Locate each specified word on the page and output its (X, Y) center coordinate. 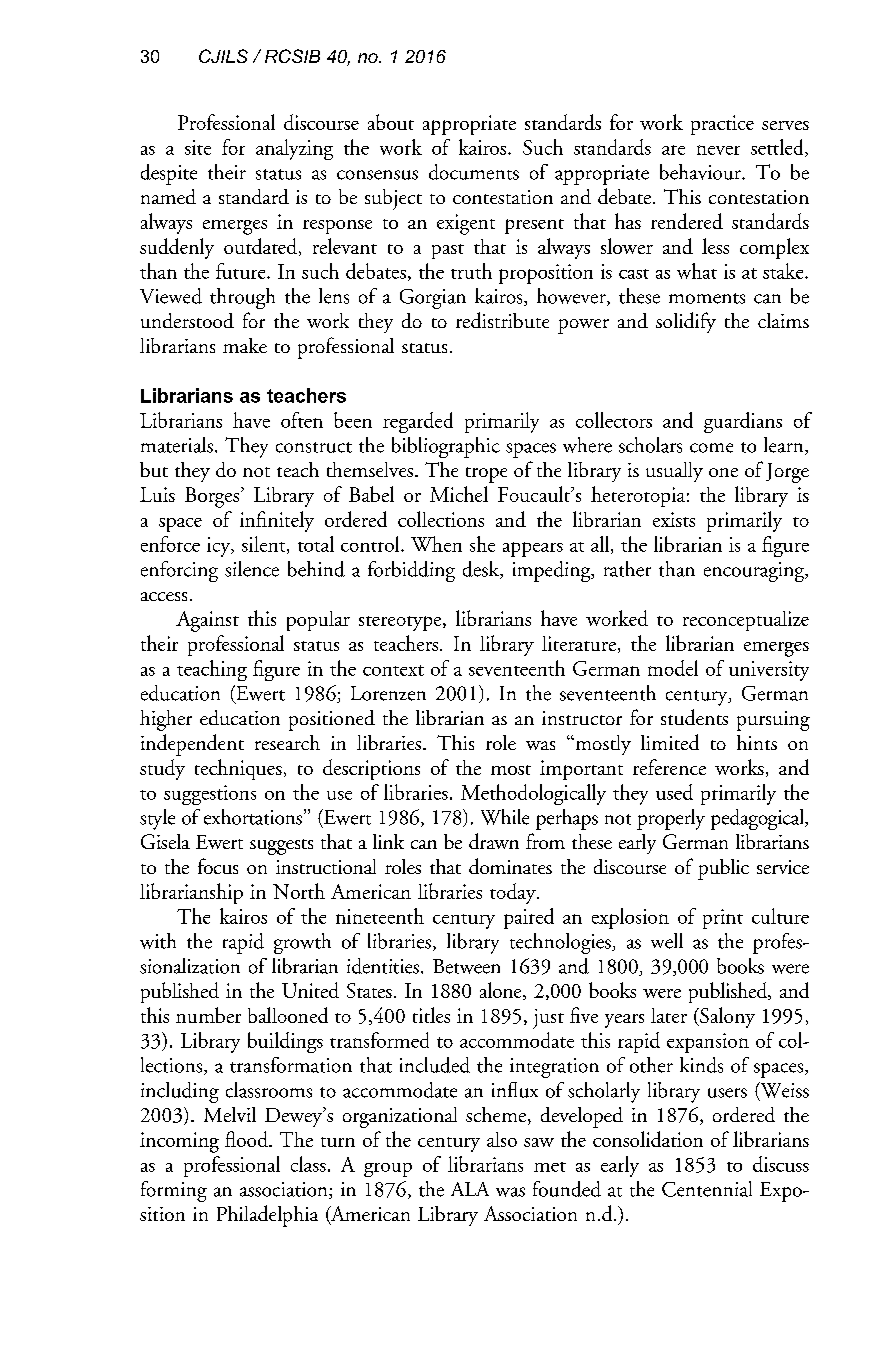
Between (466, 966)
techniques (238, 769)
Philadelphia (267, 1216)
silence (252, 569)
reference (669, 767)
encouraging (755, 572)
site (198, 147)
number (208, 1015)
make (245, 345)
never (718, 150)
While (505, 817)
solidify (686, 322)
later (669, 1015)
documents (474, 172)
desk (482, 570)
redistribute (502, 320)
